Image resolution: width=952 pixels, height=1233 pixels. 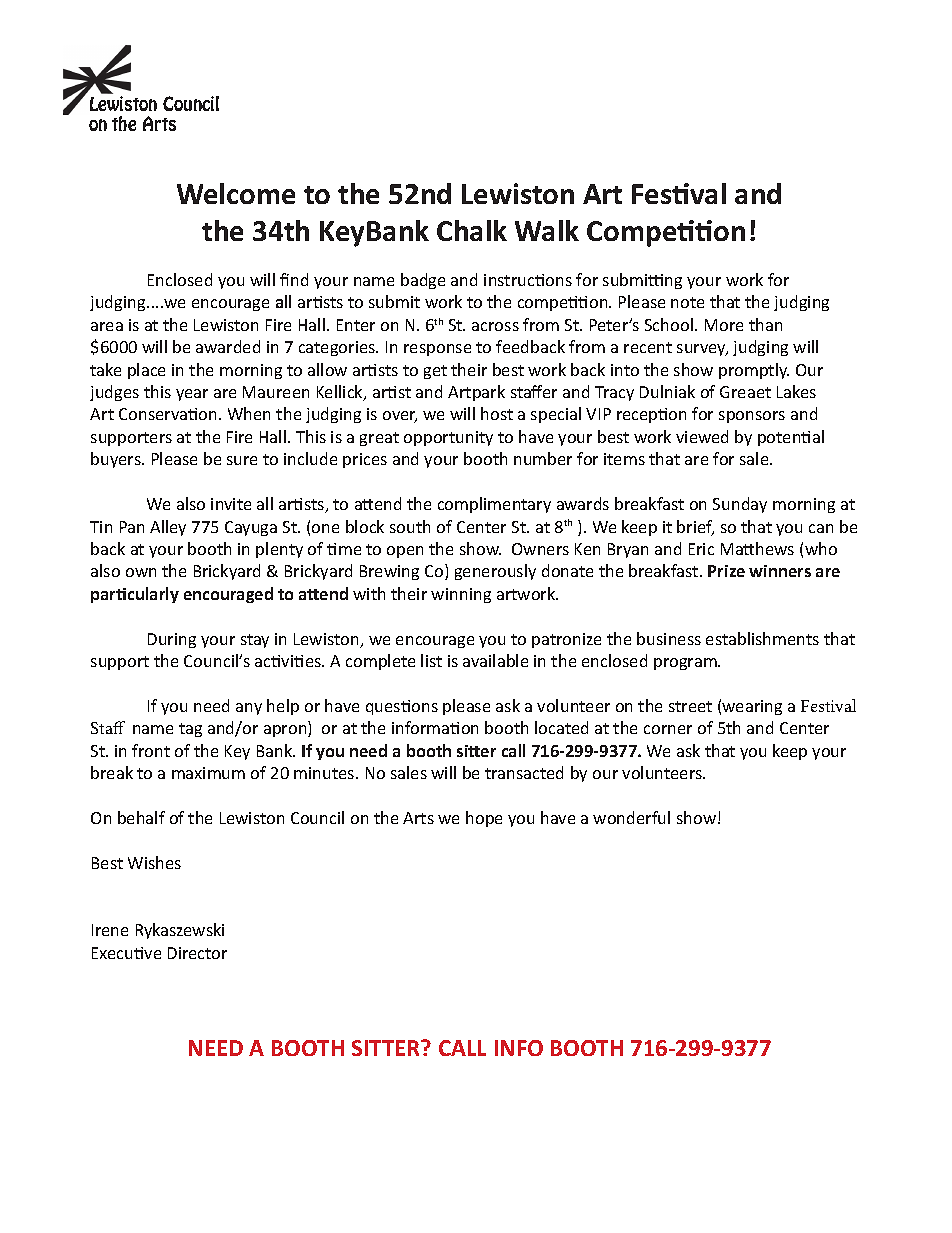 I want to click on Chalk, so click(x=472, y=230).
